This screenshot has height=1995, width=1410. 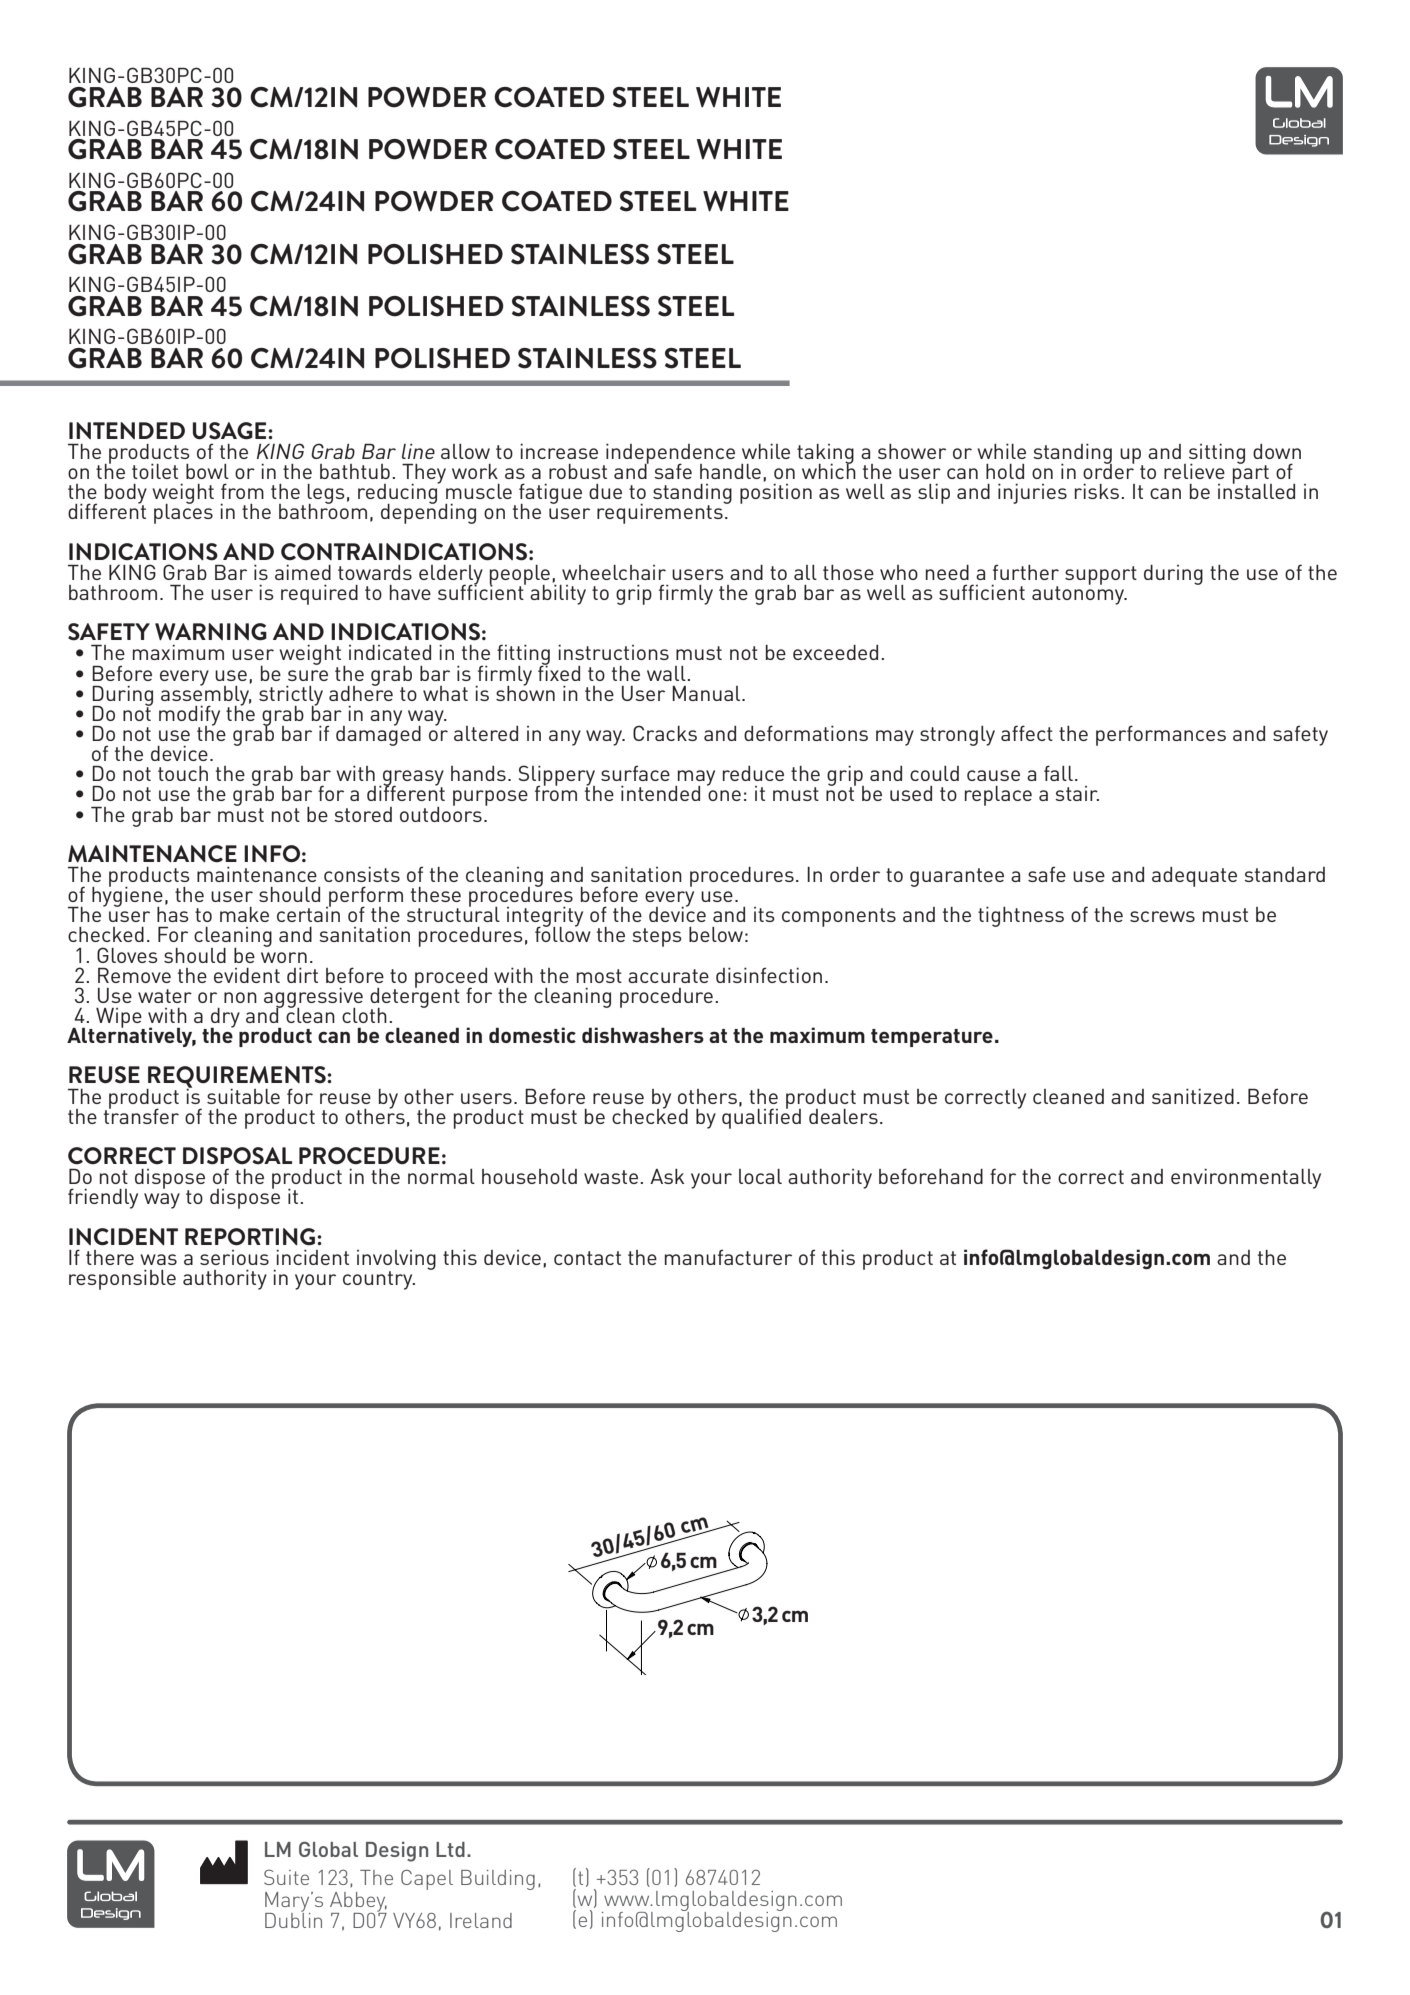 I want to click on Suite, so click(x=286, y=1877).
